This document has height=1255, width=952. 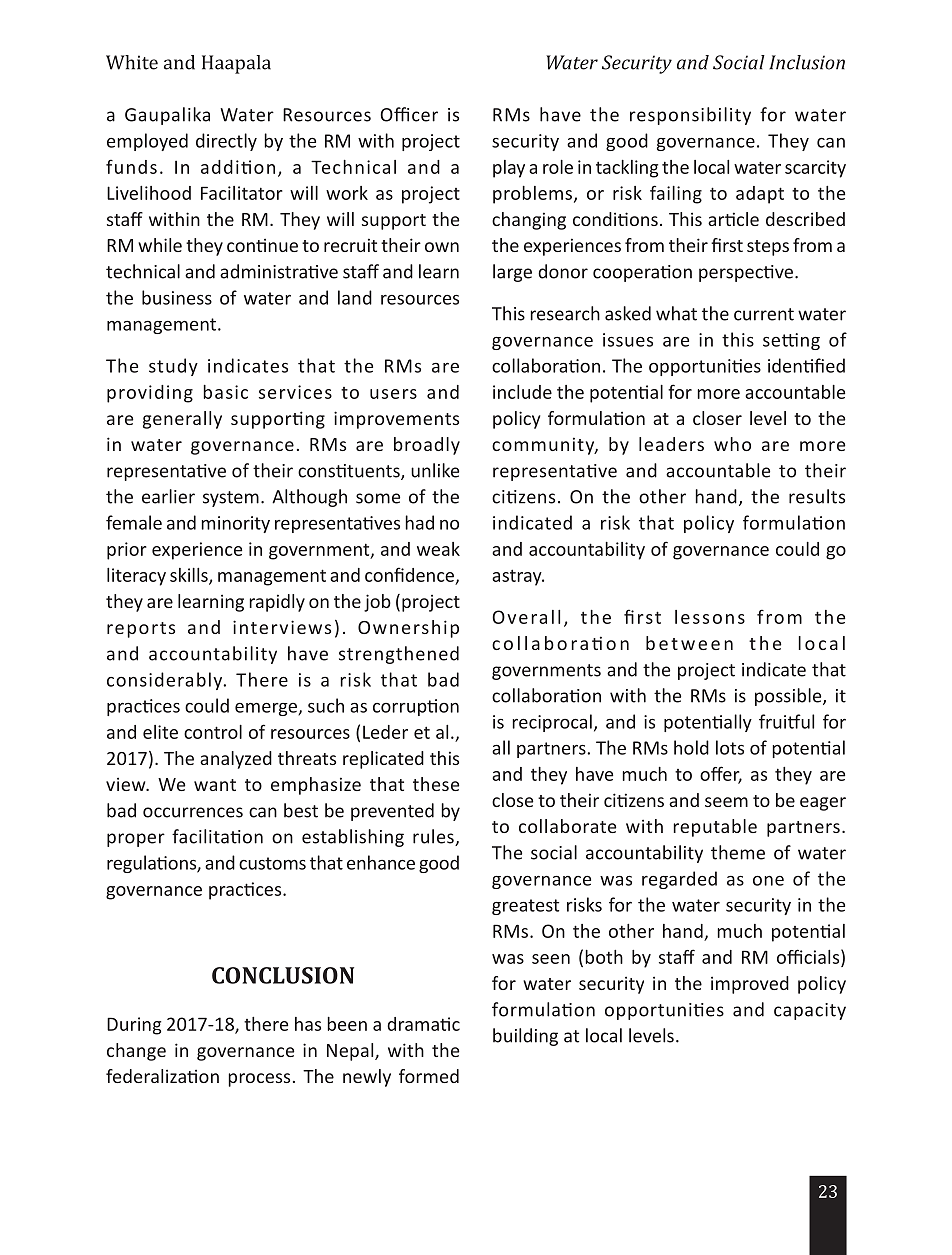 What do you see at coordinates (416, 707) in the document?
I see `corruption` at bounding box center [416, 707].
